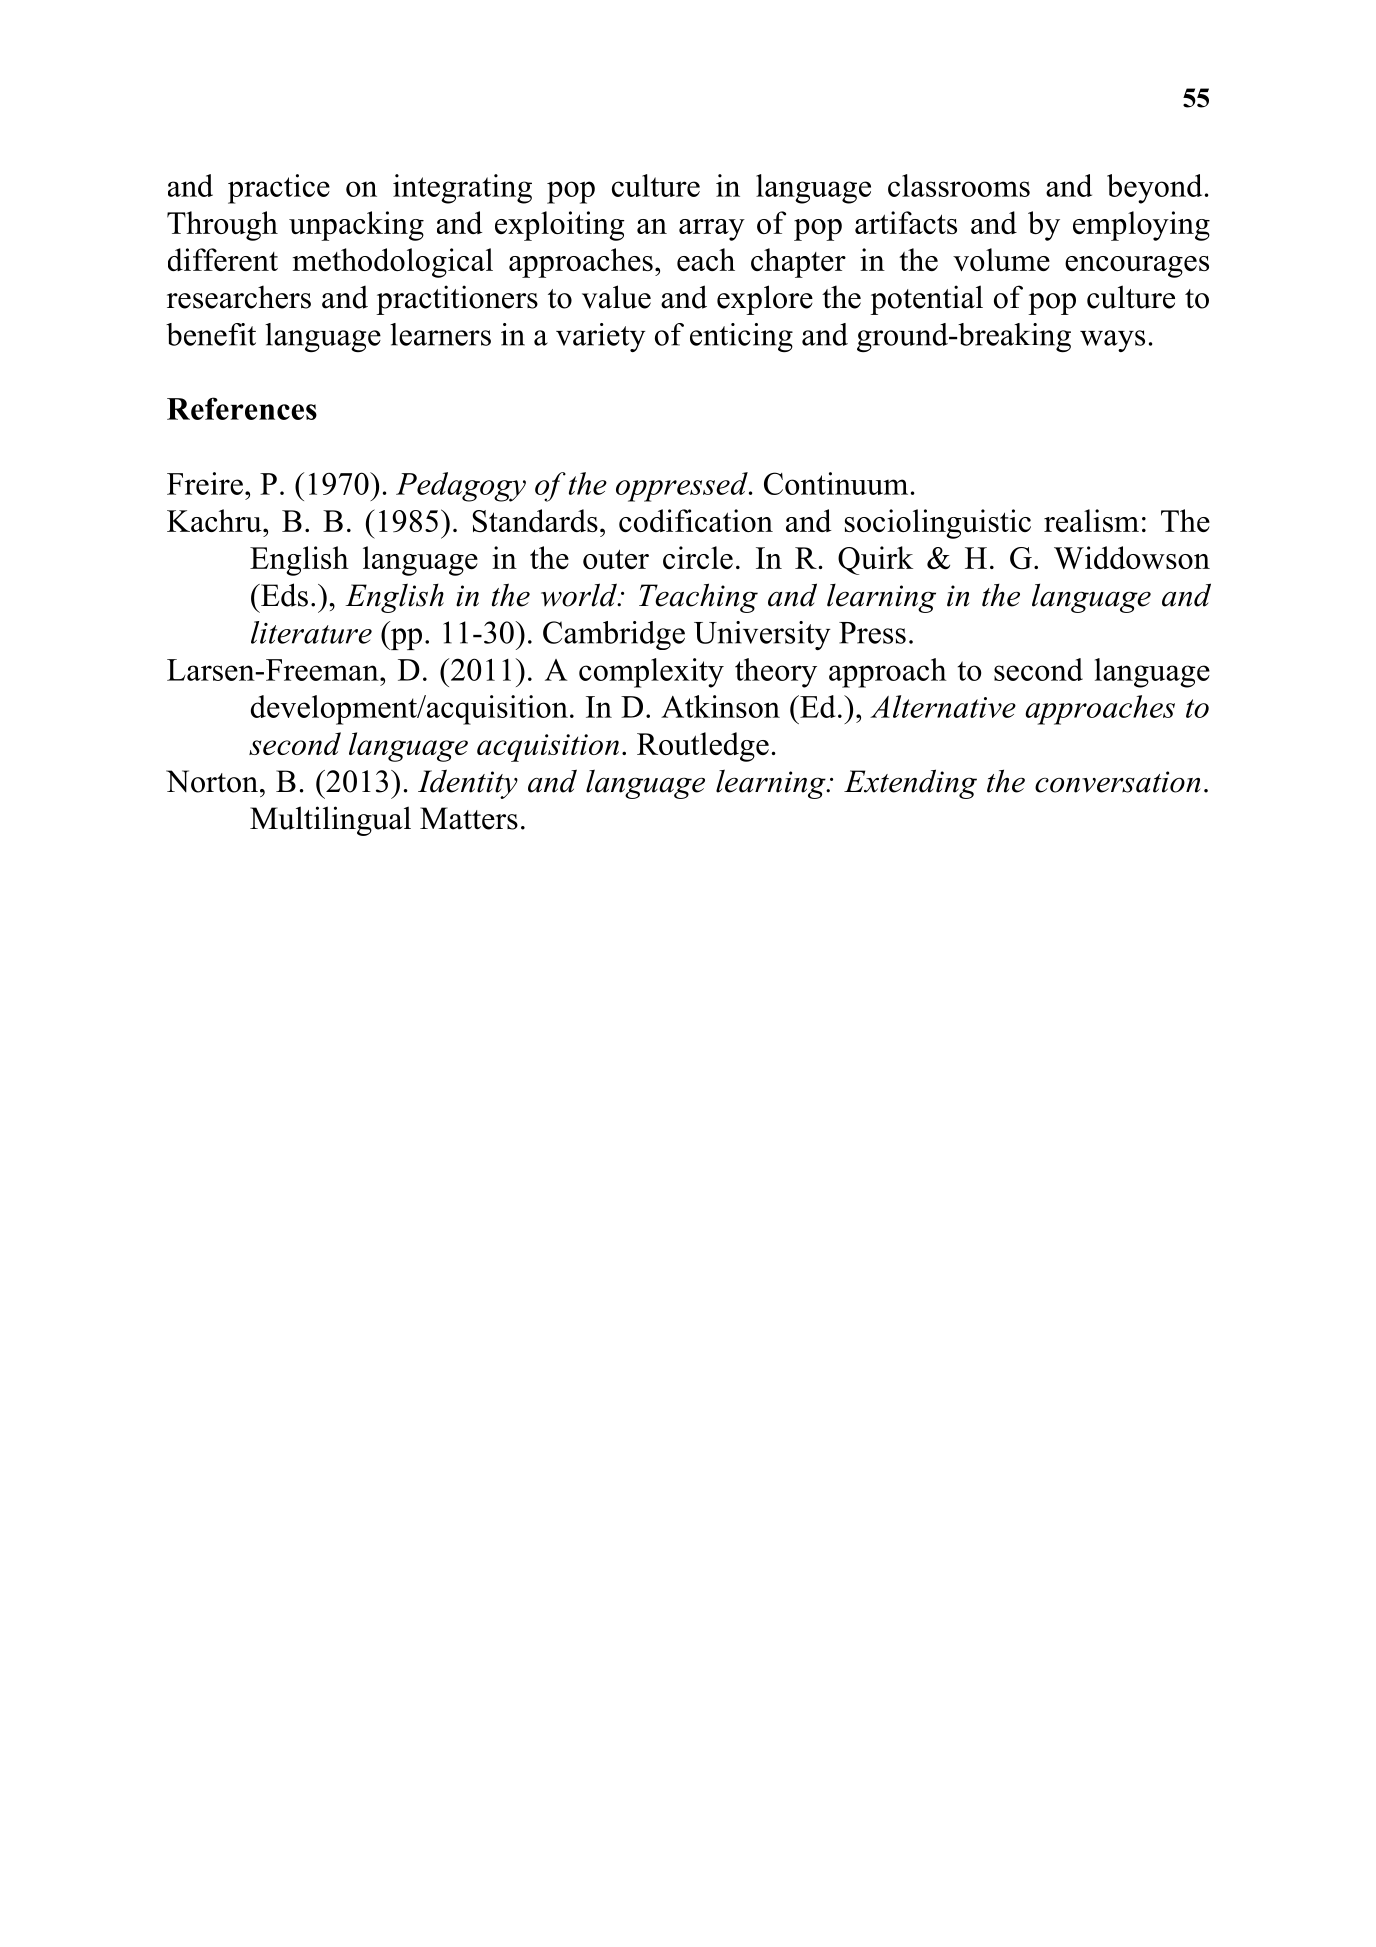  I want to click on Routledge, so click(703, 747).
